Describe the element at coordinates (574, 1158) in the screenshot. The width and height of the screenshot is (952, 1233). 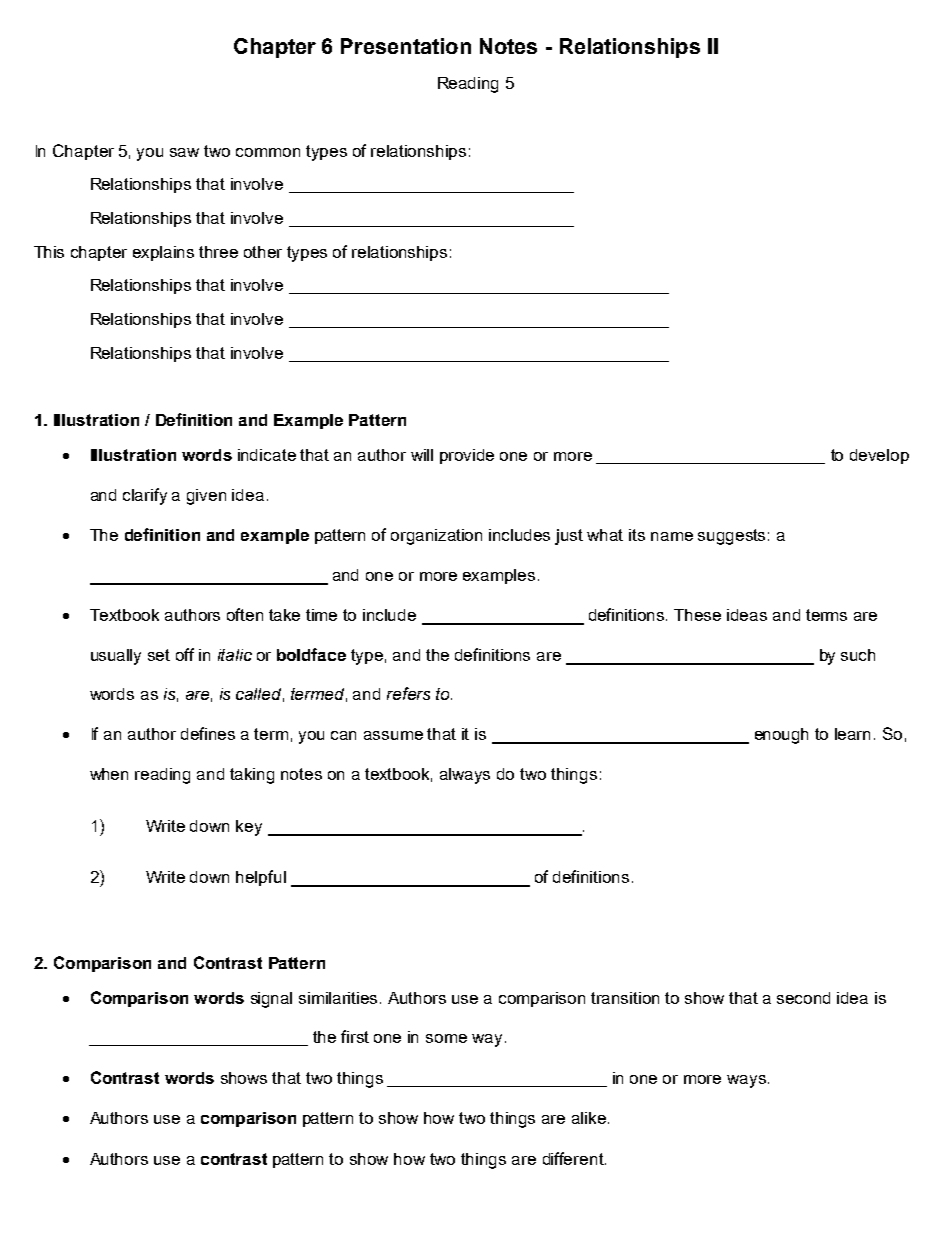
I see `different` at that location.
